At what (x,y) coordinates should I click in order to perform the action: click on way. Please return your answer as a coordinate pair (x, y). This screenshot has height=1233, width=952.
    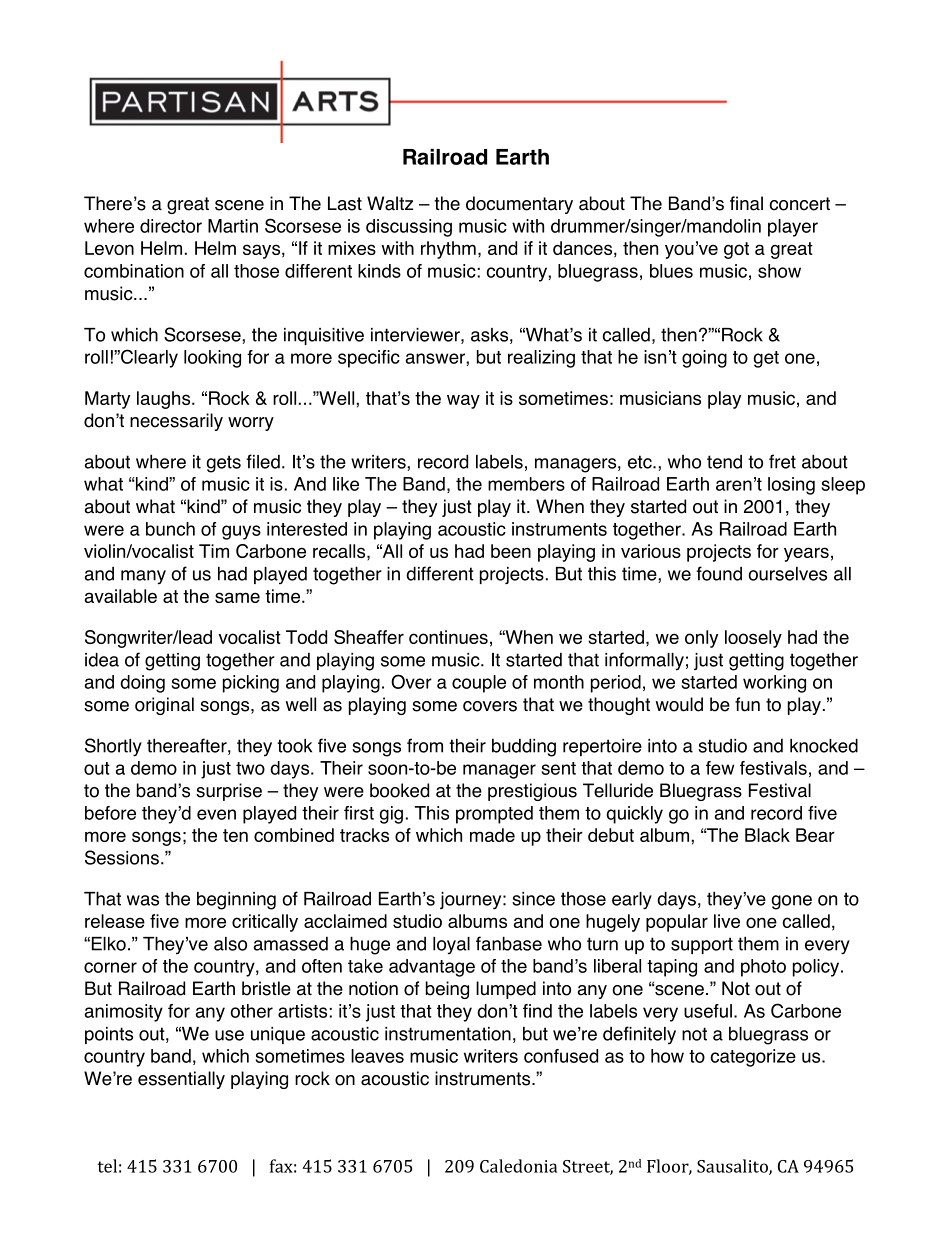
    Looking at the image, I should click on (463, 401).
